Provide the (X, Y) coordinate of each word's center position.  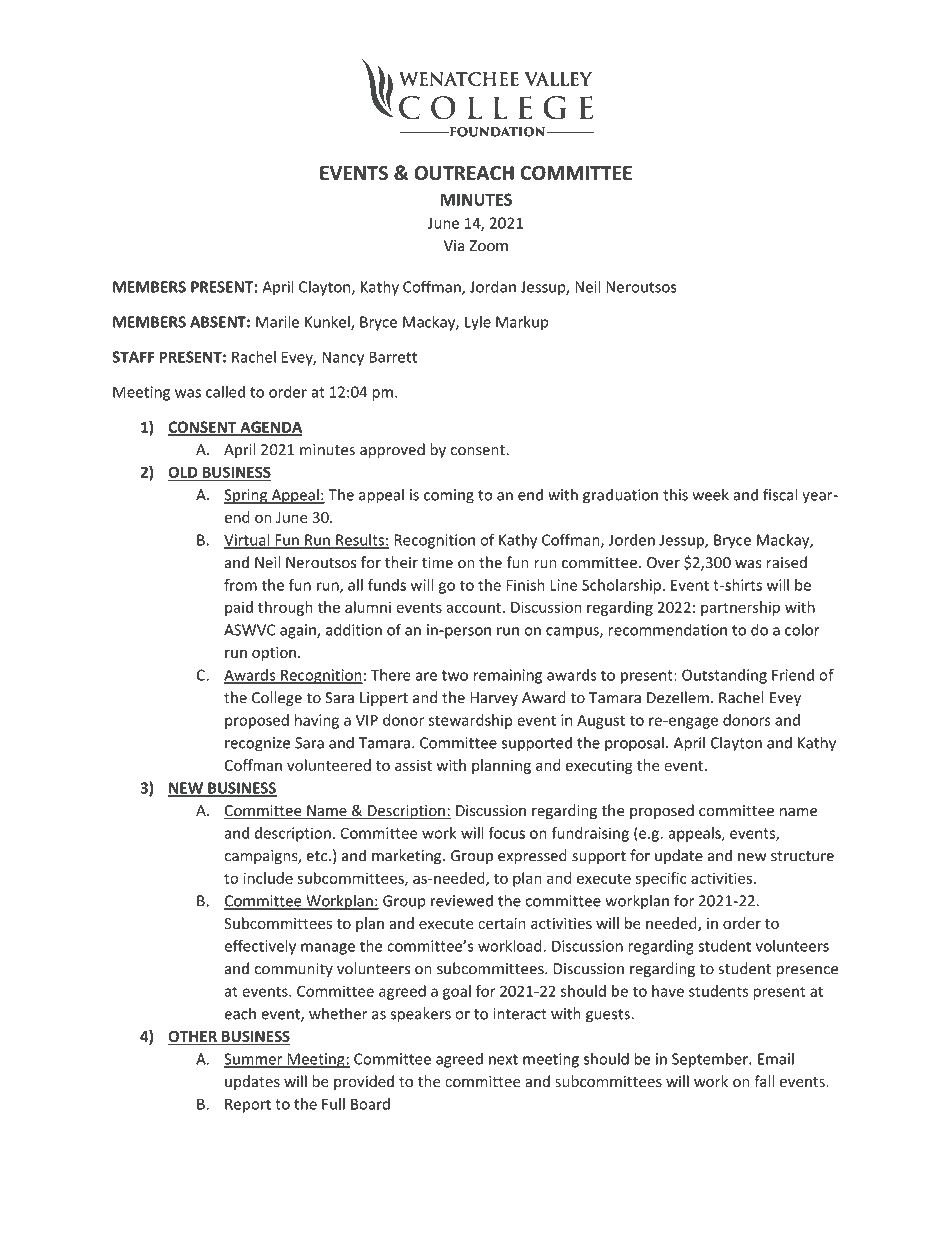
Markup (522, 323)
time (437, 563)
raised (787, 562)
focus (507, 833)
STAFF (133, 357)
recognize (257, 744)
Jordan (493, 286)
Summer (254, 1060)
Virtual (248, 540)
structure (802, 856)
